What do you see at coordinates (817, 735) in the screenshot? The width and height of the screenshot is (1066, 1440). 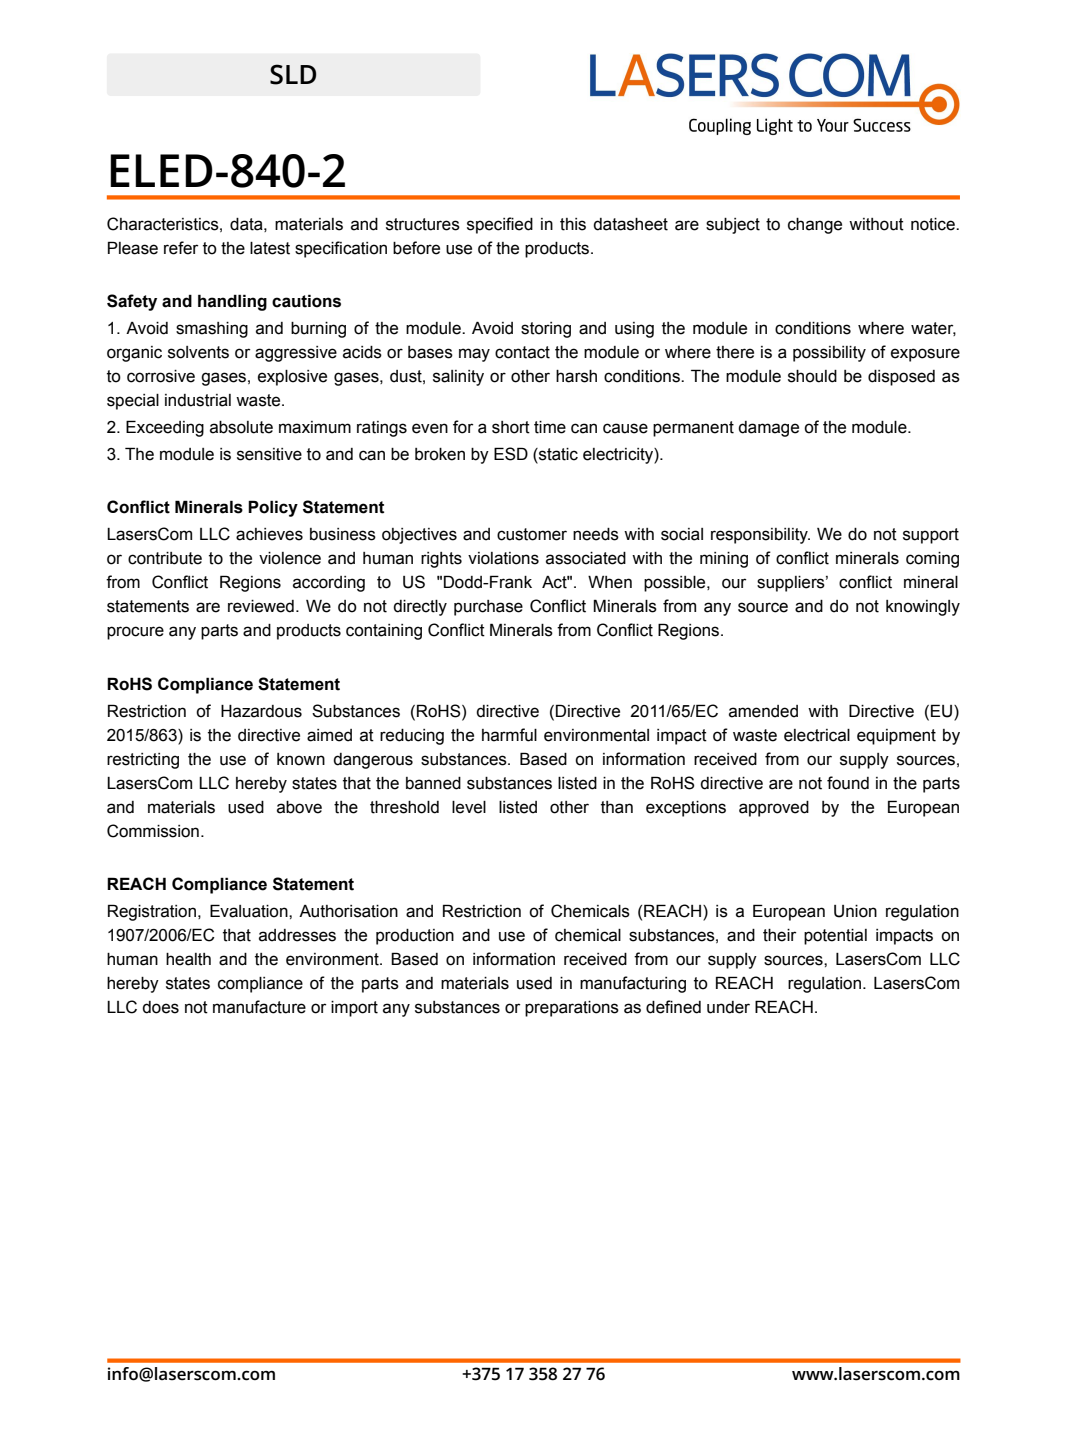 I see `electrical` at bounding box center [817, 735].
